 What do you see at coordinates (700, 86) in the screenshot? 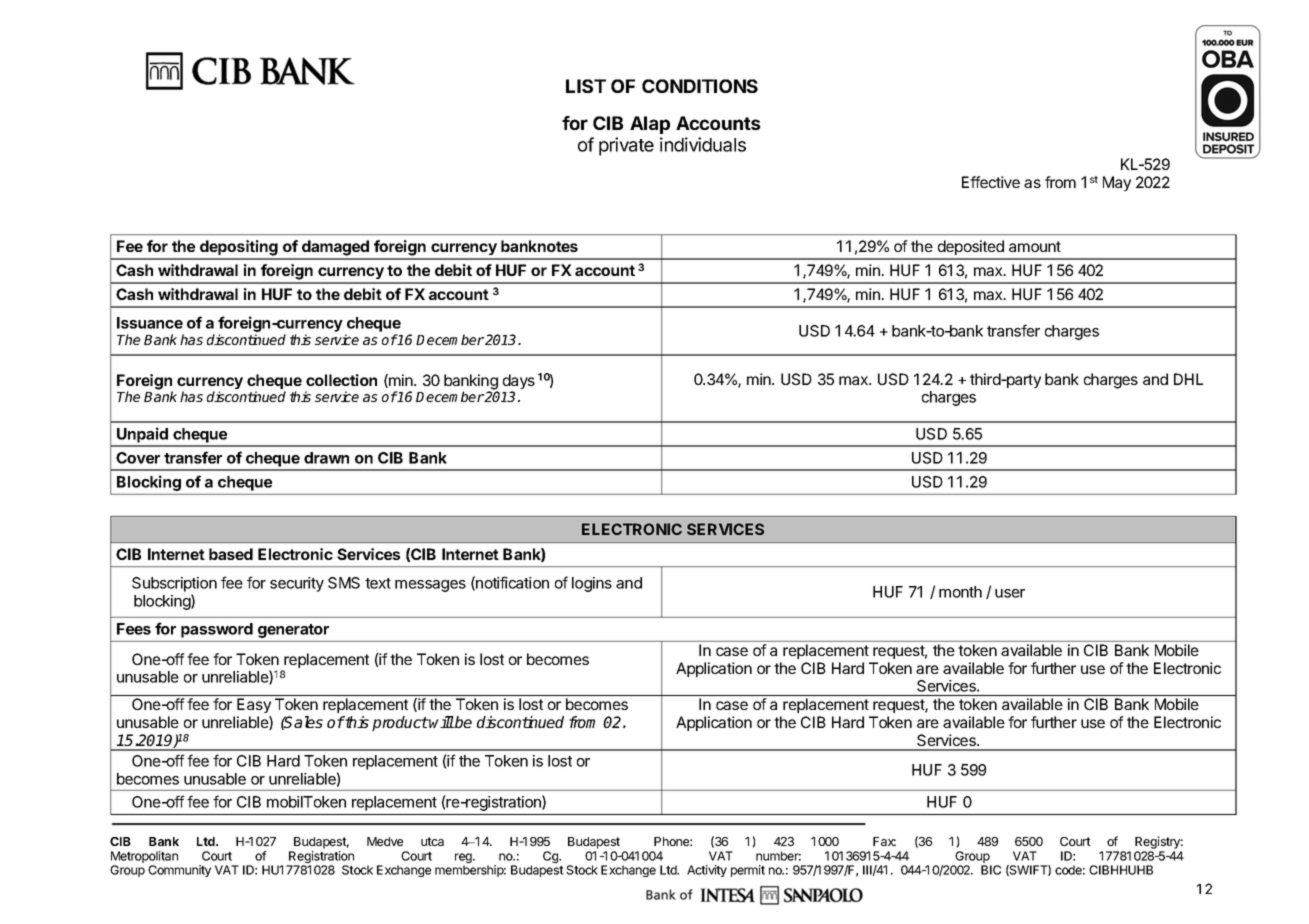
I see `CONDITIONS` at bounding box center [700, 86].
